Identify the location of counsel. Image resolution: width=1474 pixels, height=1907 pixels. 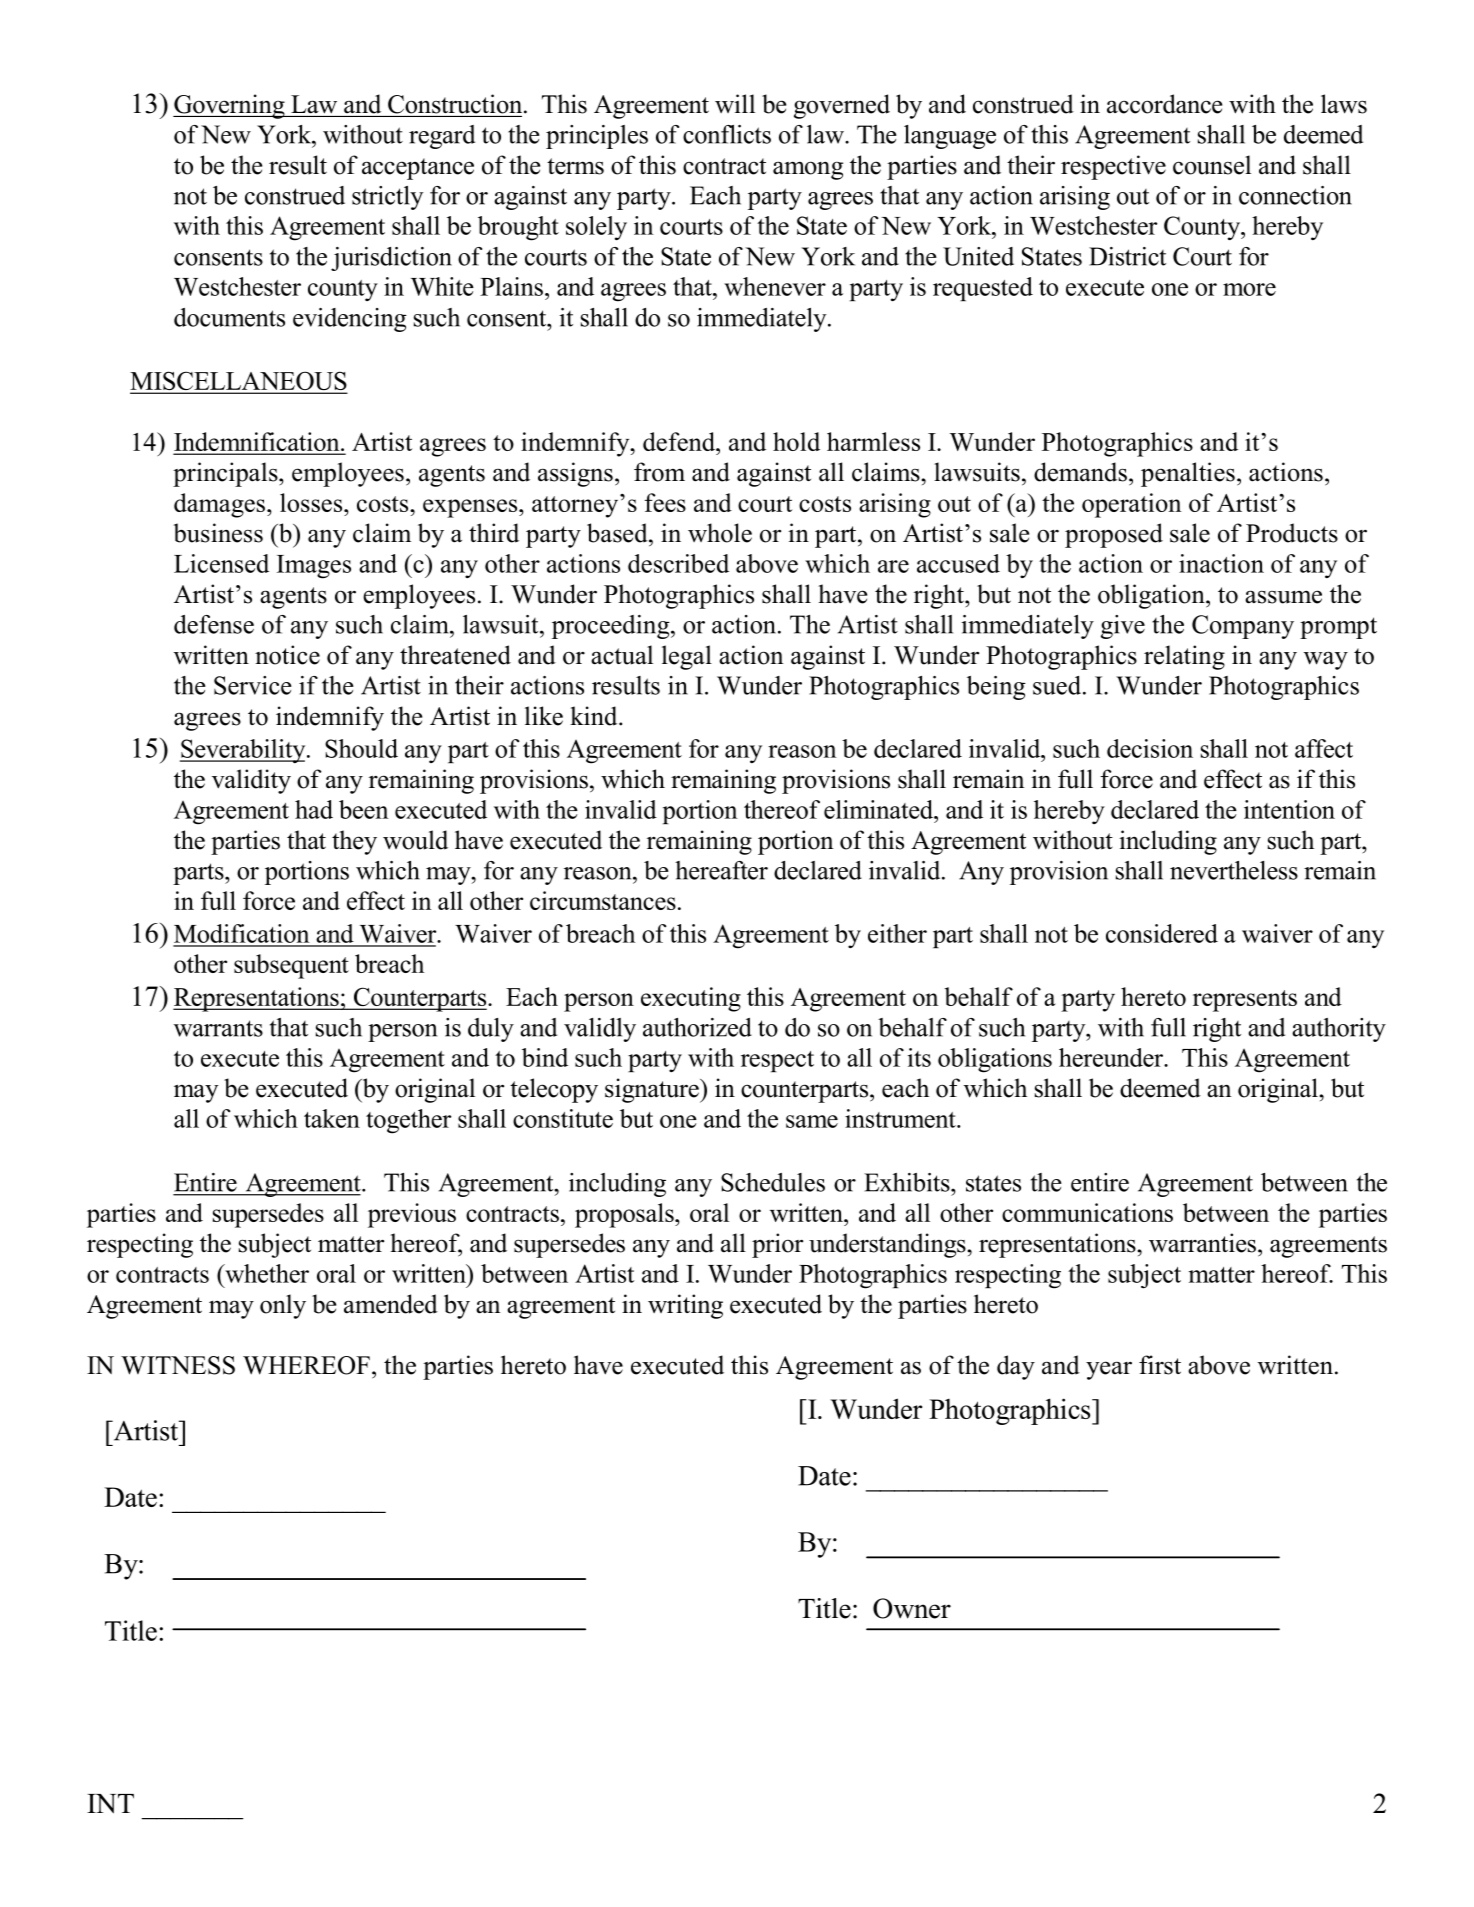
(1212, 165).
